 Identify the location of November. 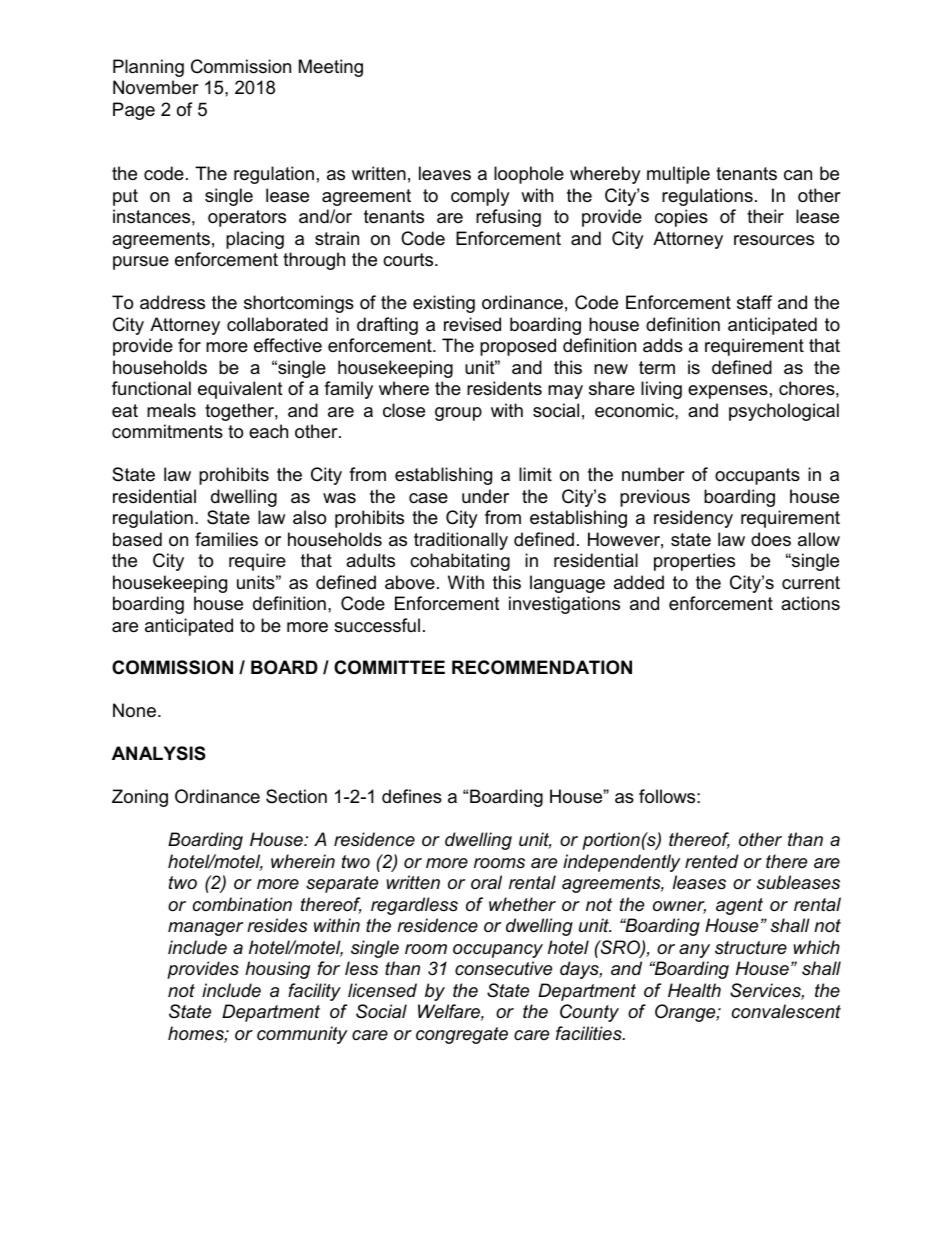
(156, 87).
